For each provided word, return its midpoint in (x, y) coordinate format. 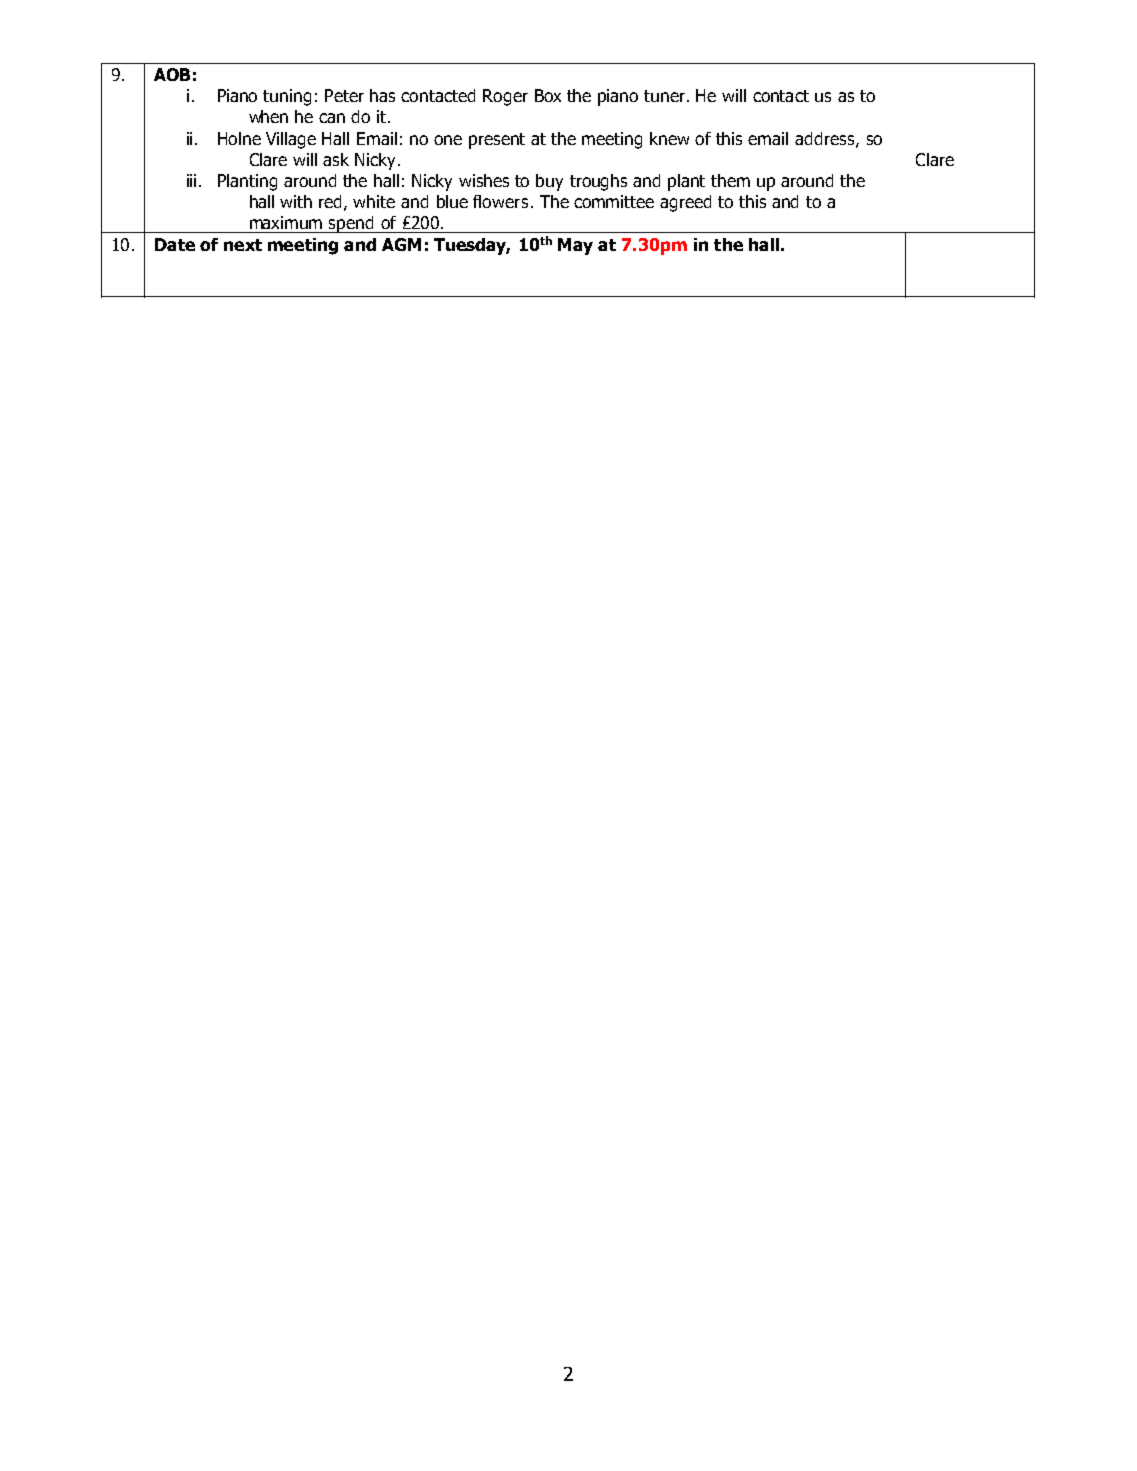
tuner (666, 96)
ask (336, 159)
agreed (685, 203)
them (730, 180)
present (497, 141)
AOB (172, 74)
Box (548, 95)
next (243, 245)
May (575, 246)
